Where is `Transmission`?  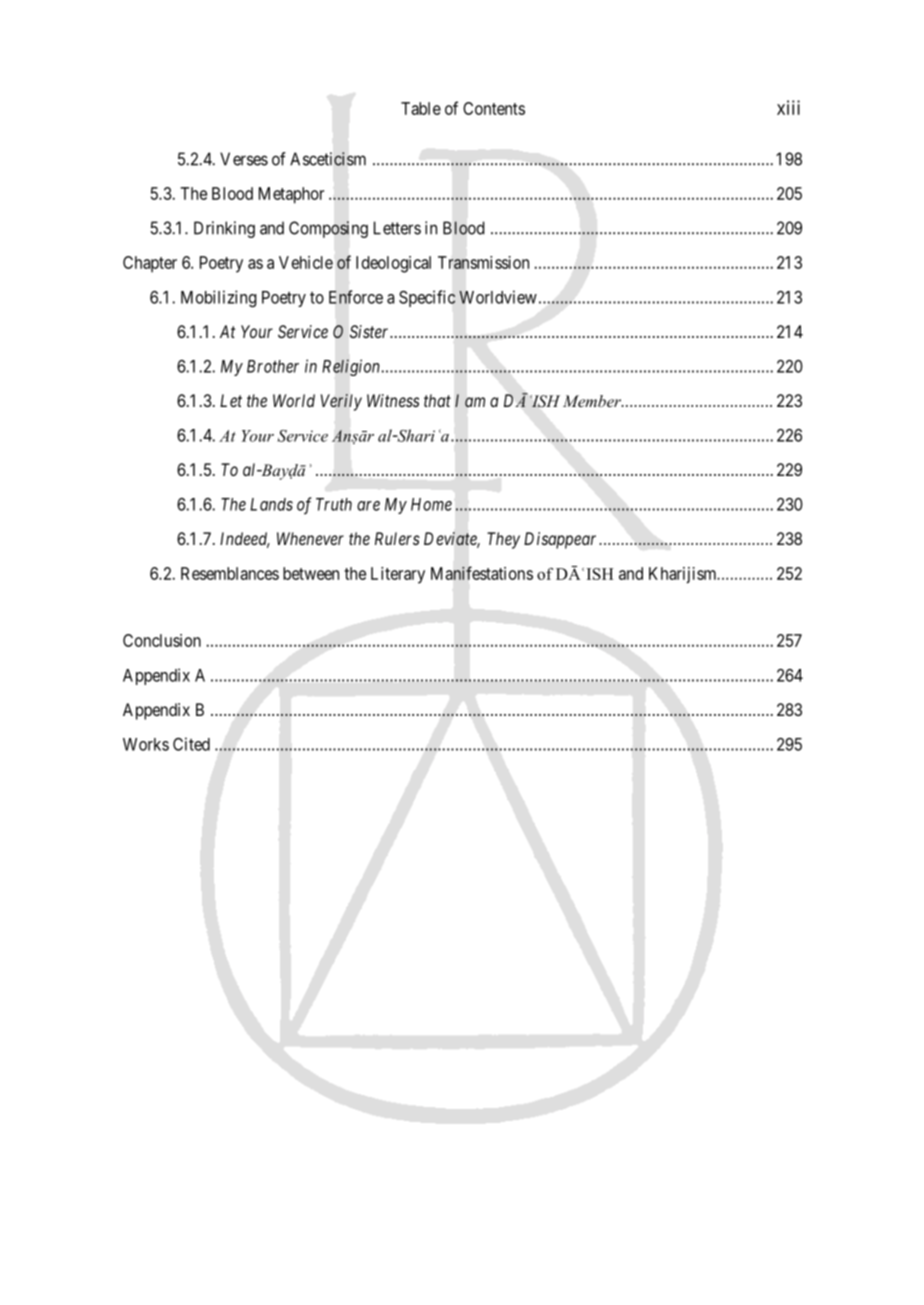 Transmission is located at coordinates (483, 262).
